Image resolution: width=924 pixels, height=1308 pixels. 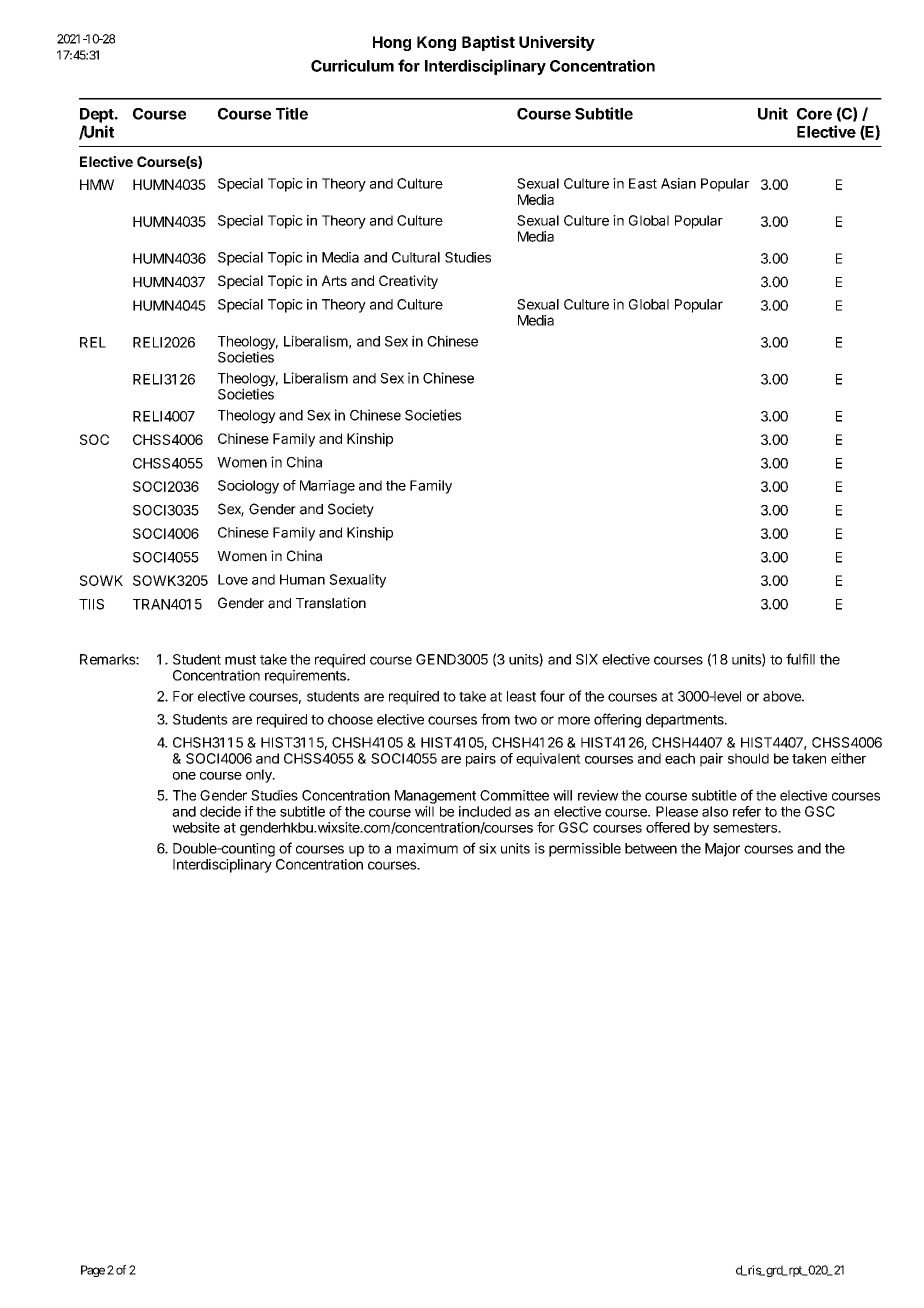 I want to click on HMW, so click(x=97, y=184).
